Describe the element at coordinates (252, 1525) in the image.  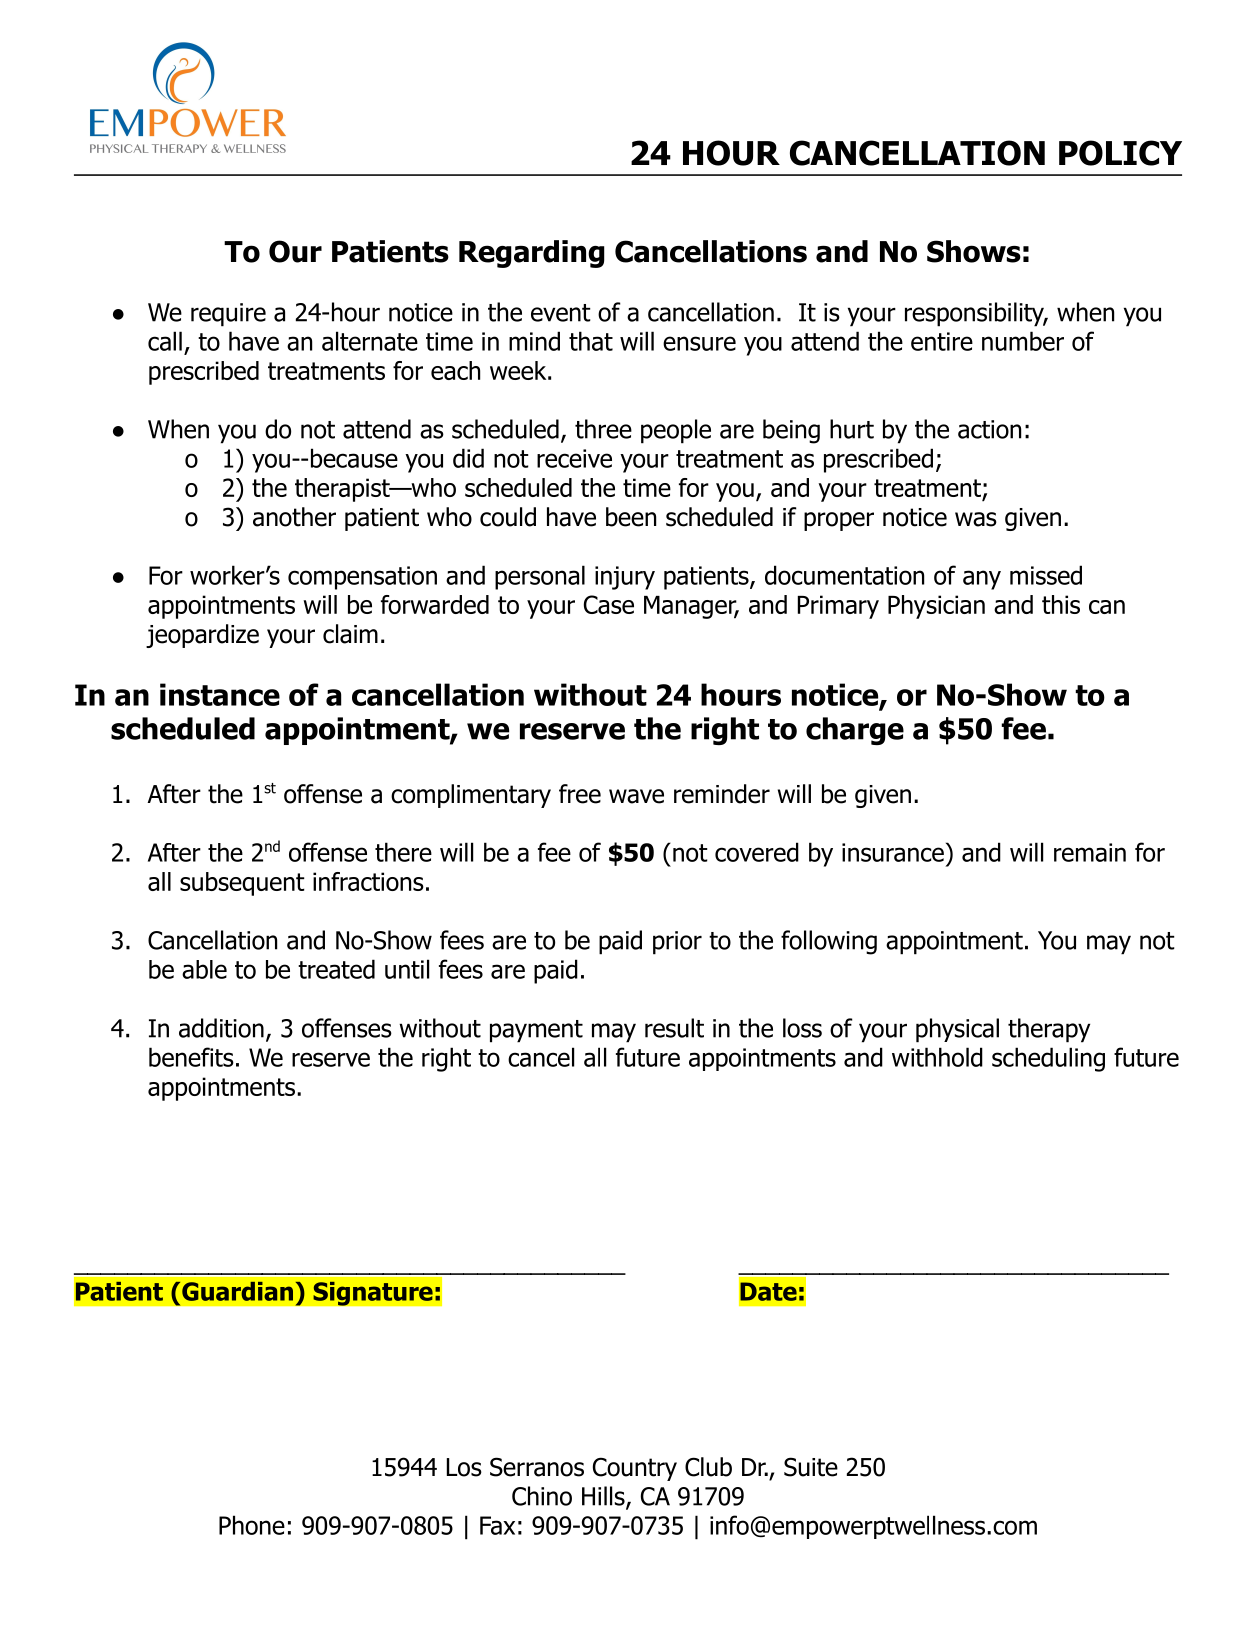
I see `Phone` at that location.
